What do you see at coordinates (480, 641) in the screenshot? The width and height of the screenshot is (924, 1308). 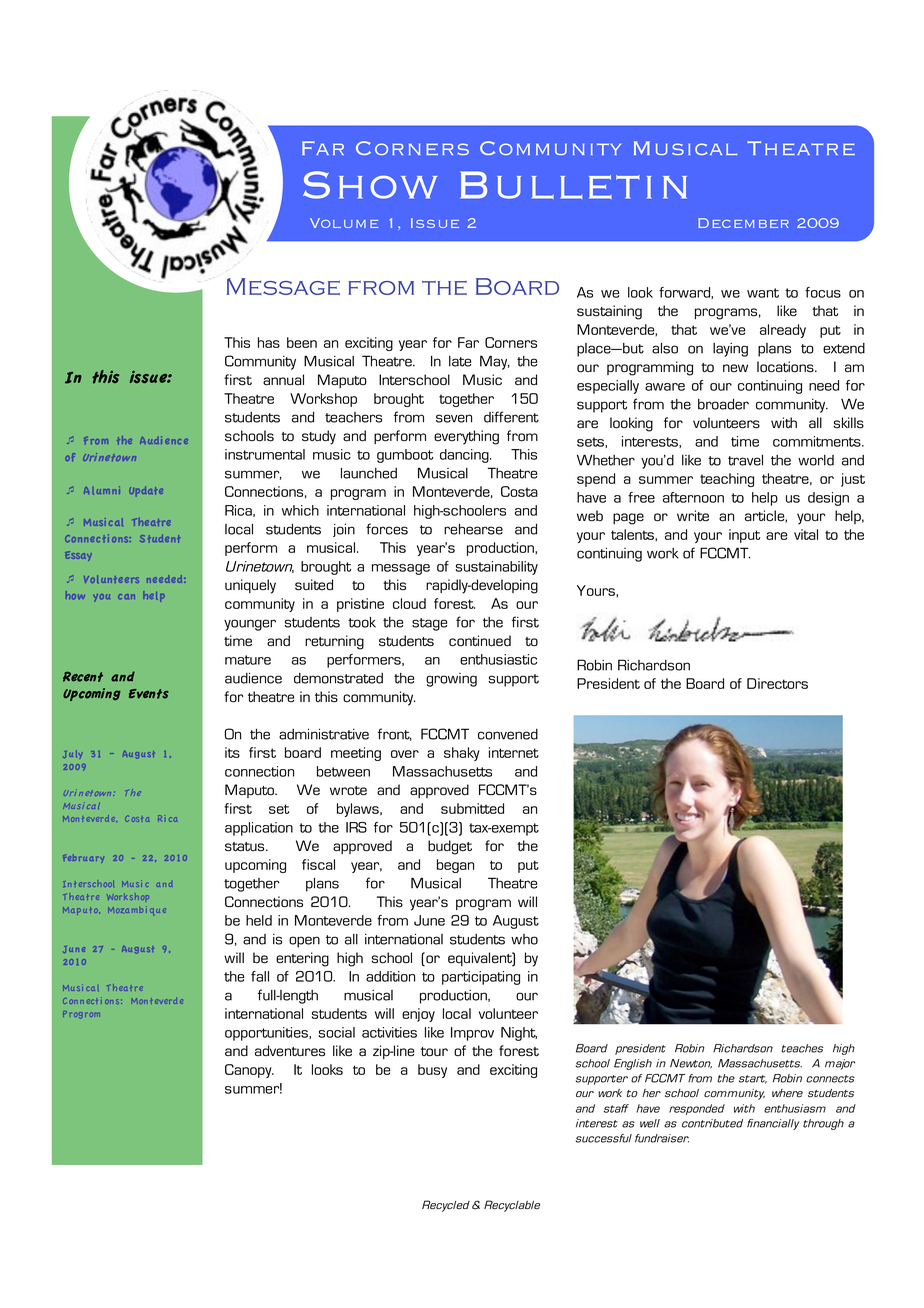 I see `continued` at bounding box center [480, 641].
